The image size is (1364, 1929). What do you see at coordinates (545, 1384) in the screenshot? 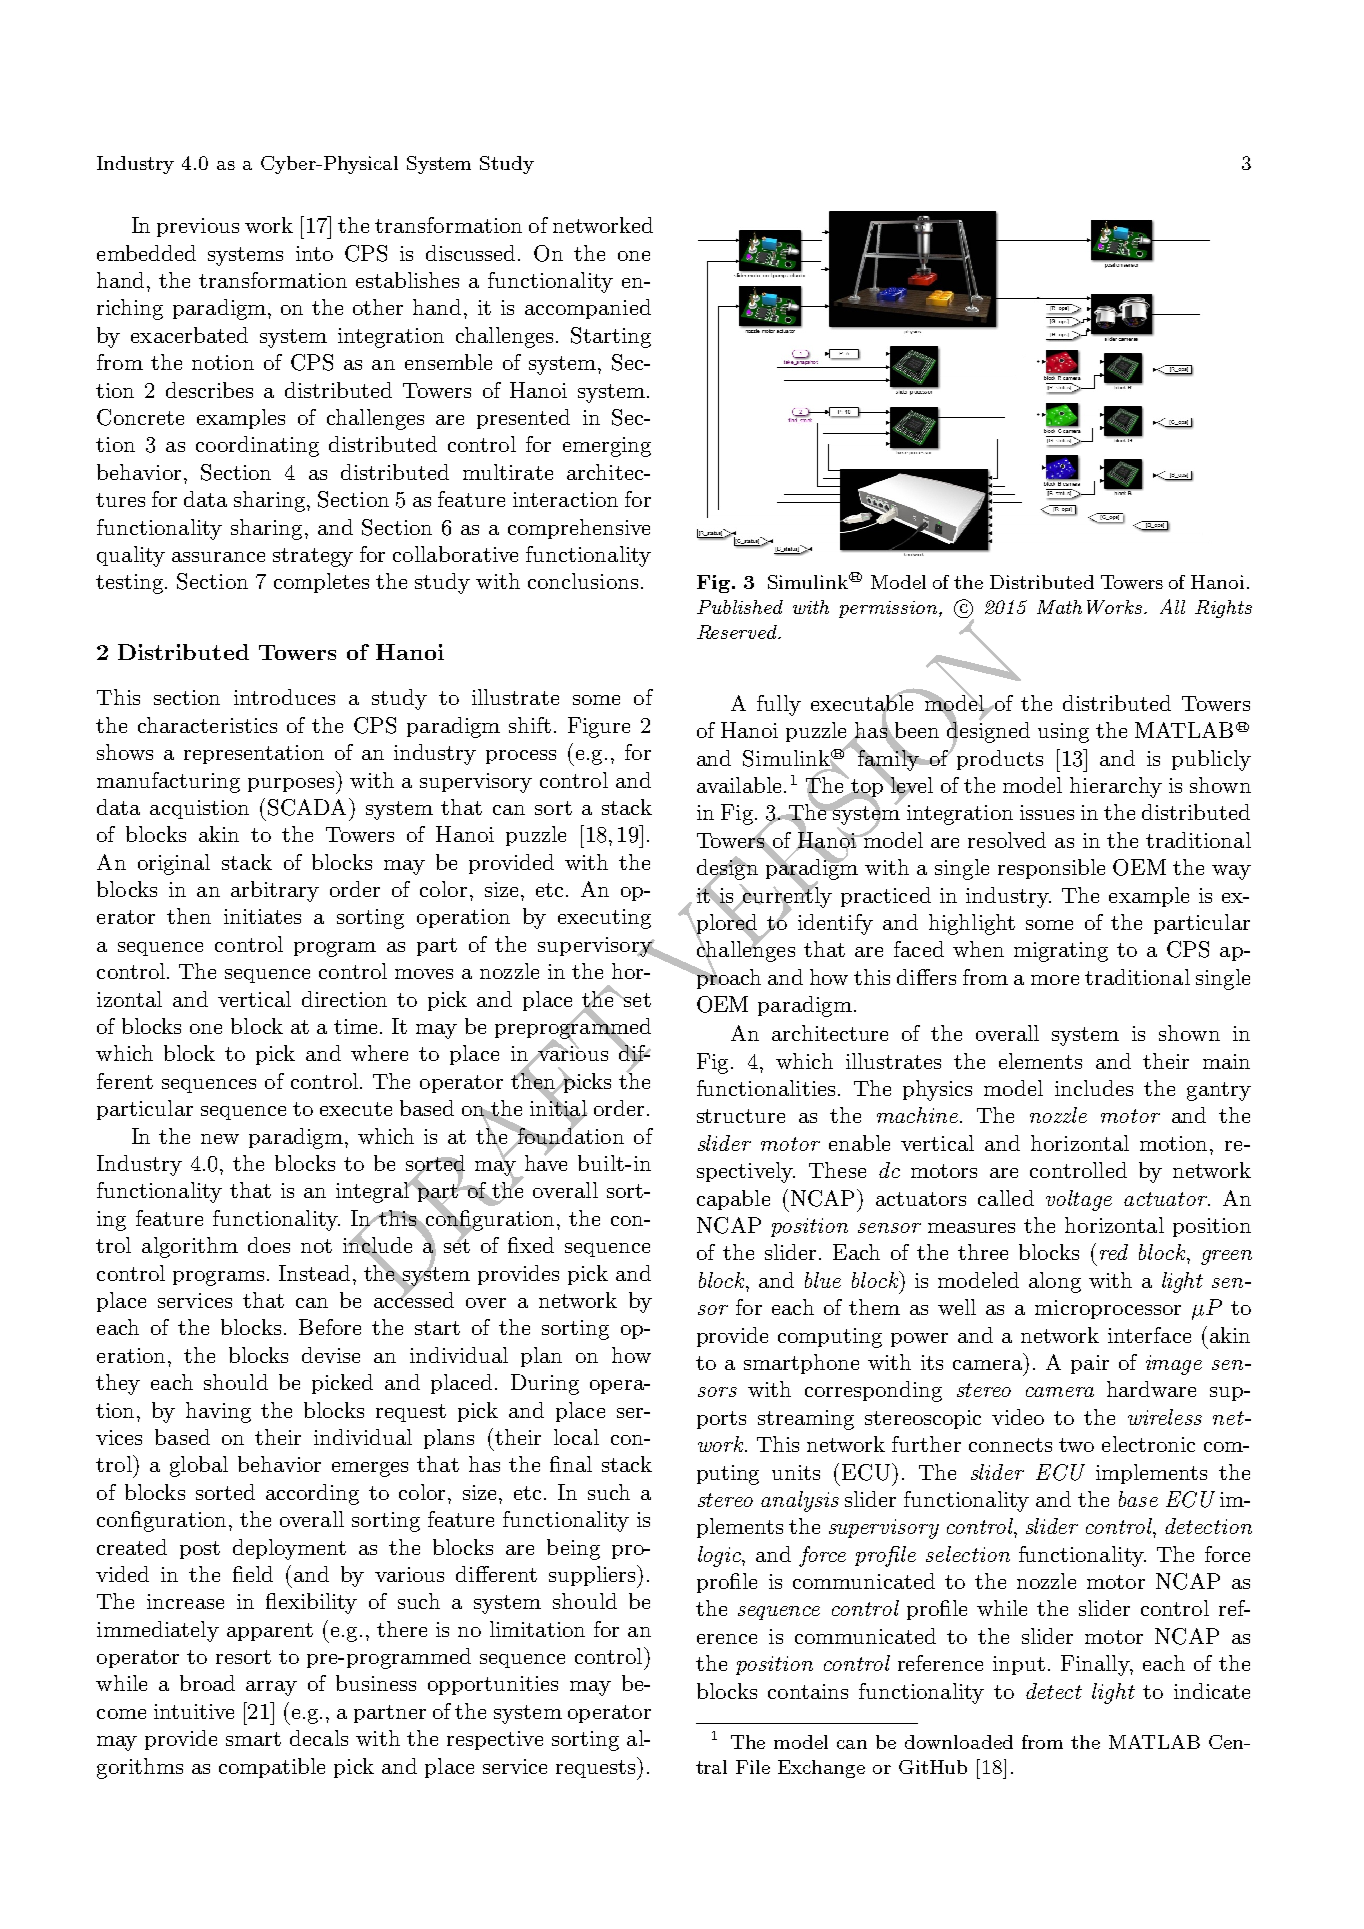
I see `During` at bounding box center [545, 1384].
